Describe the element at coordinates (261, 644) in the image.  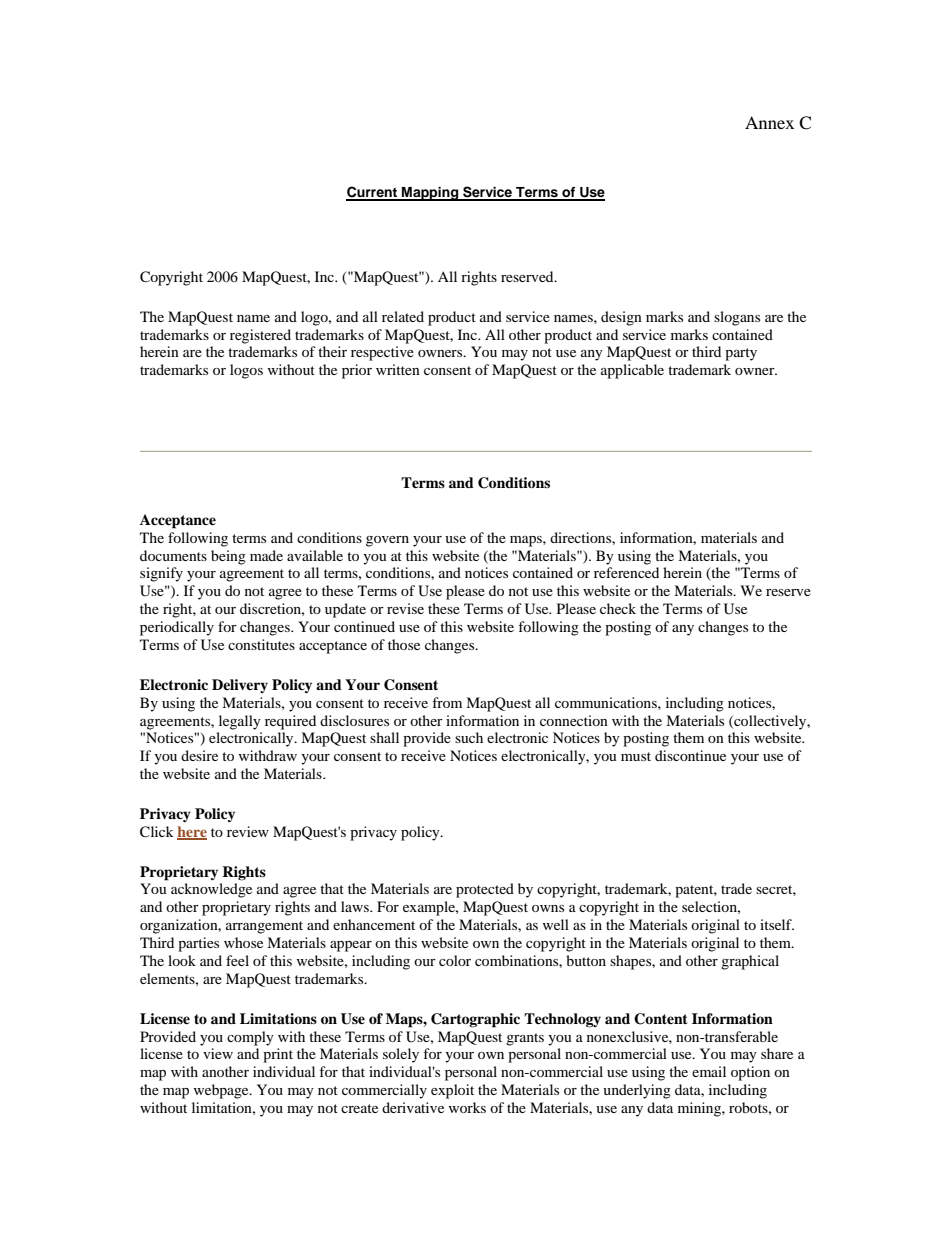
I see `constitutes` at that location.
